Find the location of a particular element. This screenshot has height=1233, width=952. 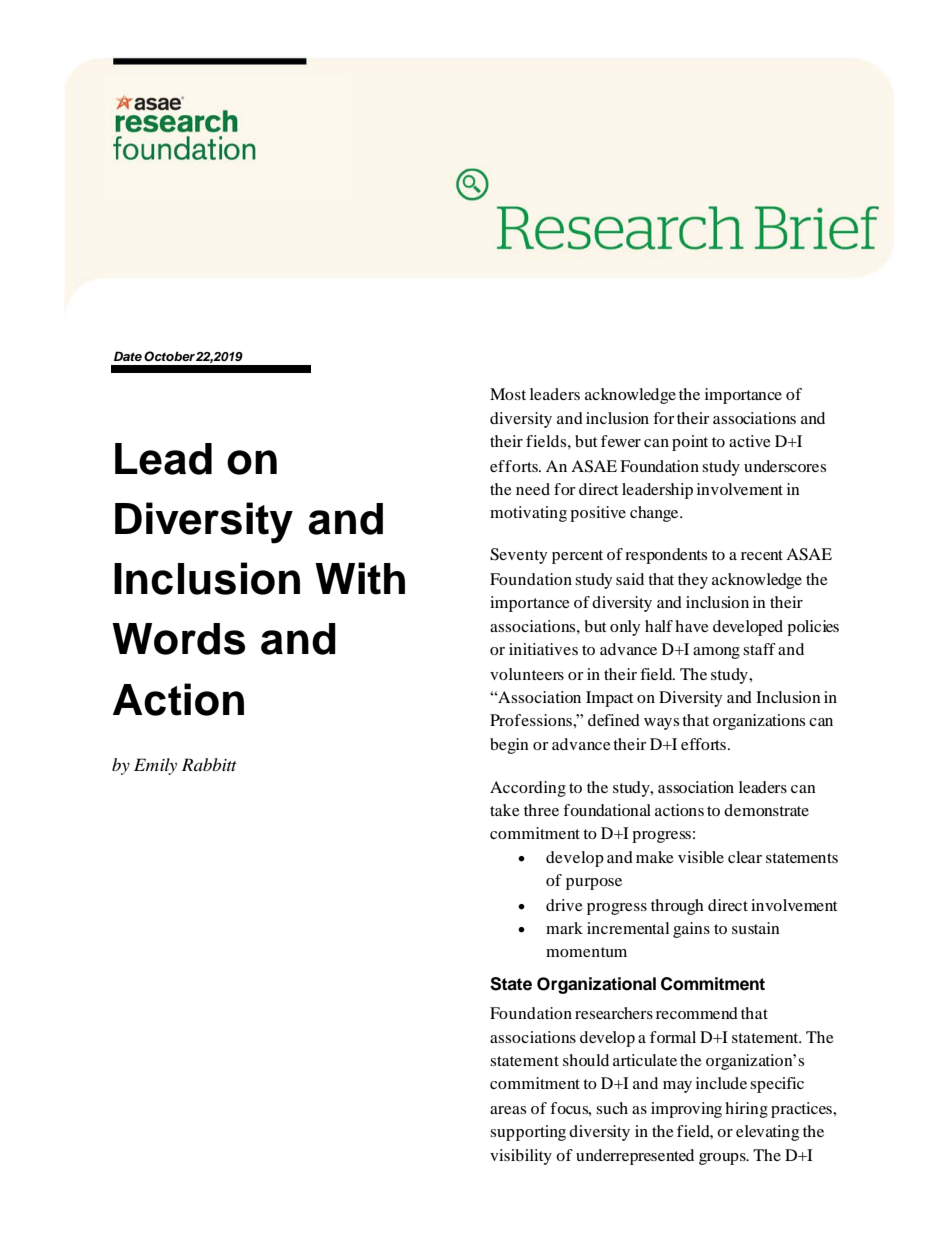

October is located at coordinates (169, 356).
